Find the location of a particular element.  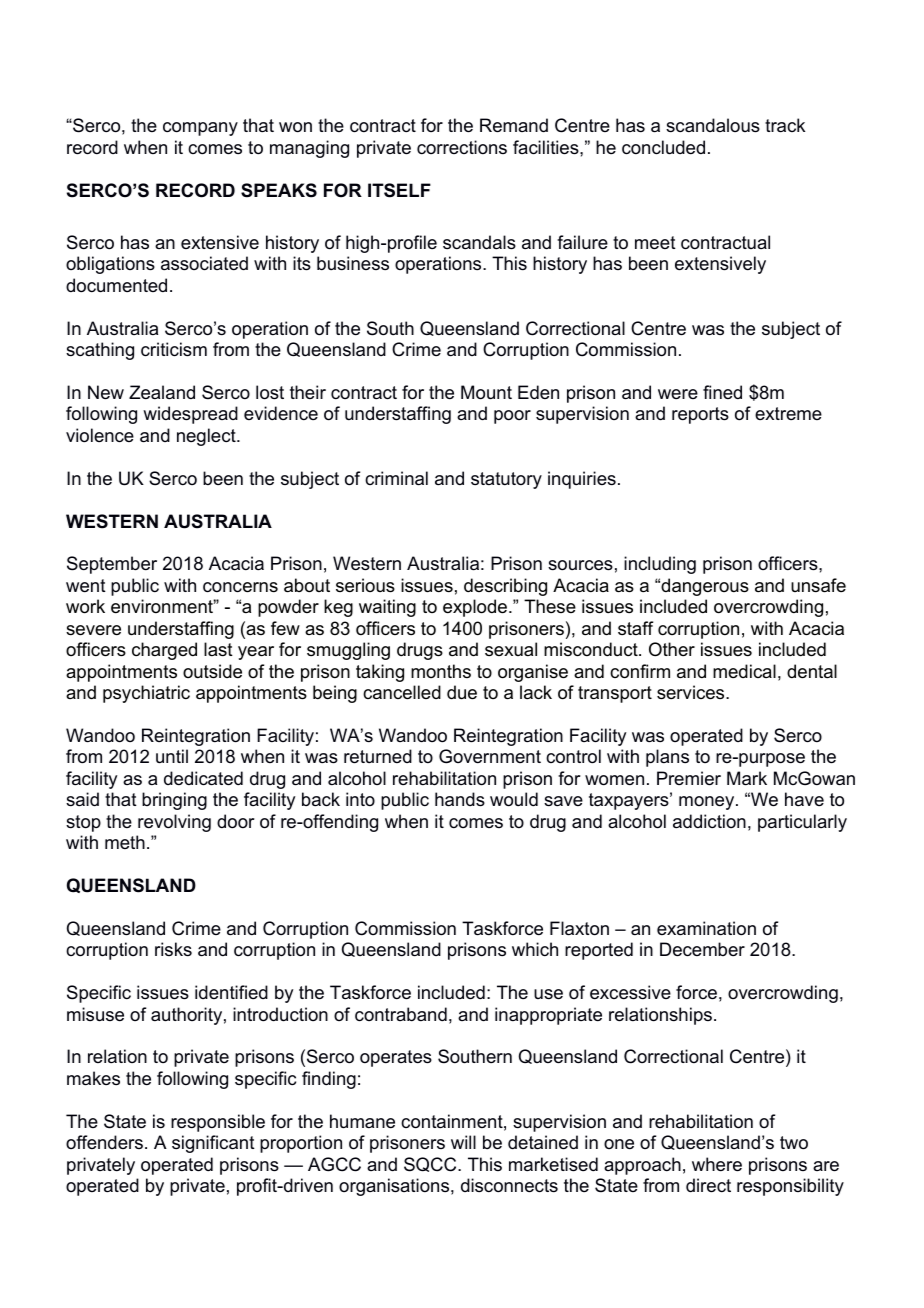

examination is located at coordinates (706, 928).
